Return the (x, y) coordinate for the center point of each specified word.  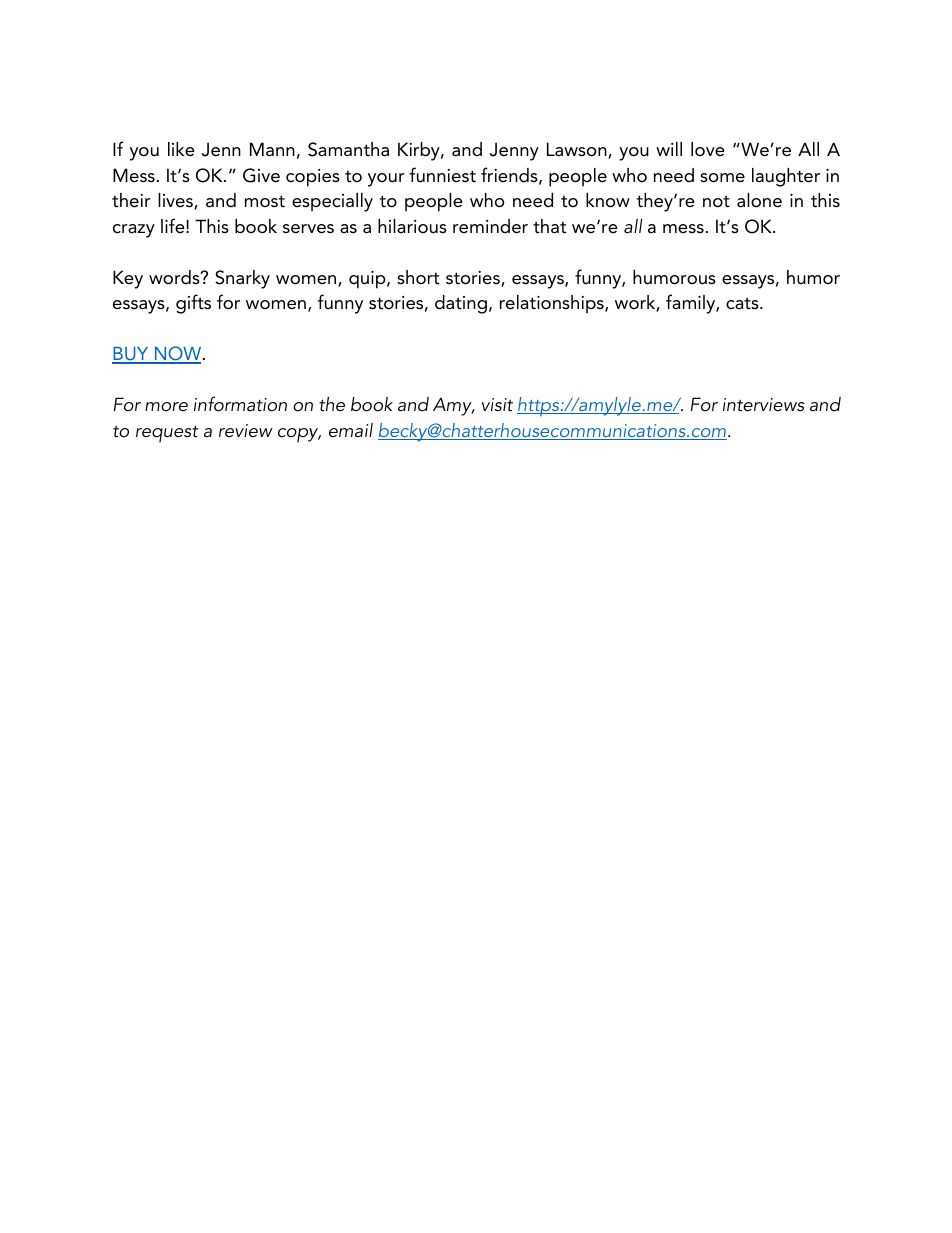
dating (461, 304)
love (708, 149)
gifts (193, 304)
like (181, 149)
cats (743, 303)
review (246, 431)
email (351, 430)
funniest (442, 175)
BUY (131, 355)
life (174, 226)
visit (497, 405)
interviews (763, 405)
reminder (490, 226)
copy (299, 435)
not (716, 201)
